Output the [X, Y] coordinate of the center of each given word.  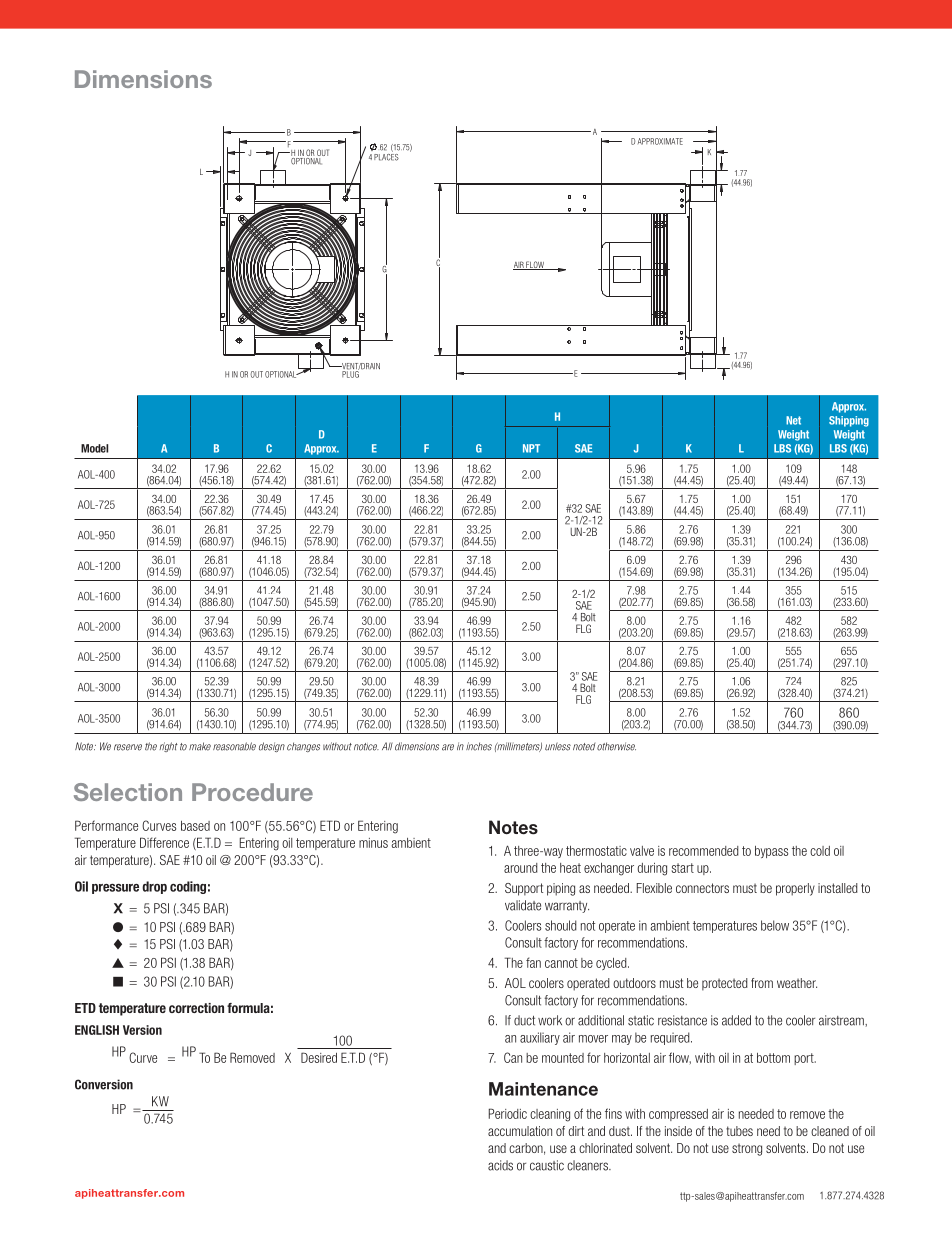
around [521, 868]
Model [94, 448]
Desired [319, 1057]
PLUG [351, 373]
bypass [771, 852]
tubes [739, 1131]
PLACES [386, 156]
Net [793, 420]
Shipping [849, 421]
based [195, 826]
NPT [531, 448]
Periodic [508, 1113]
